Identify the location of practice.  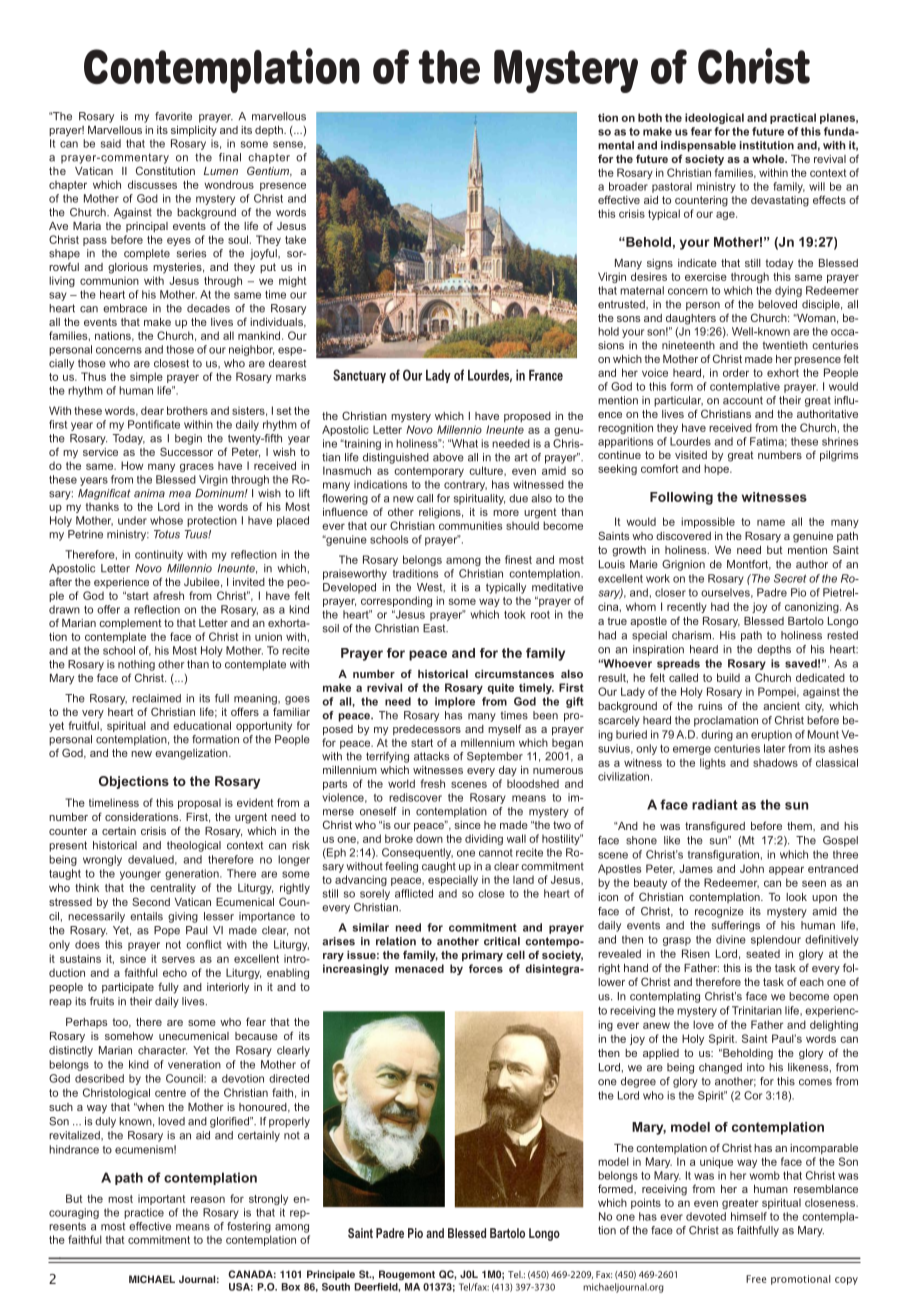
(144, 1213).
